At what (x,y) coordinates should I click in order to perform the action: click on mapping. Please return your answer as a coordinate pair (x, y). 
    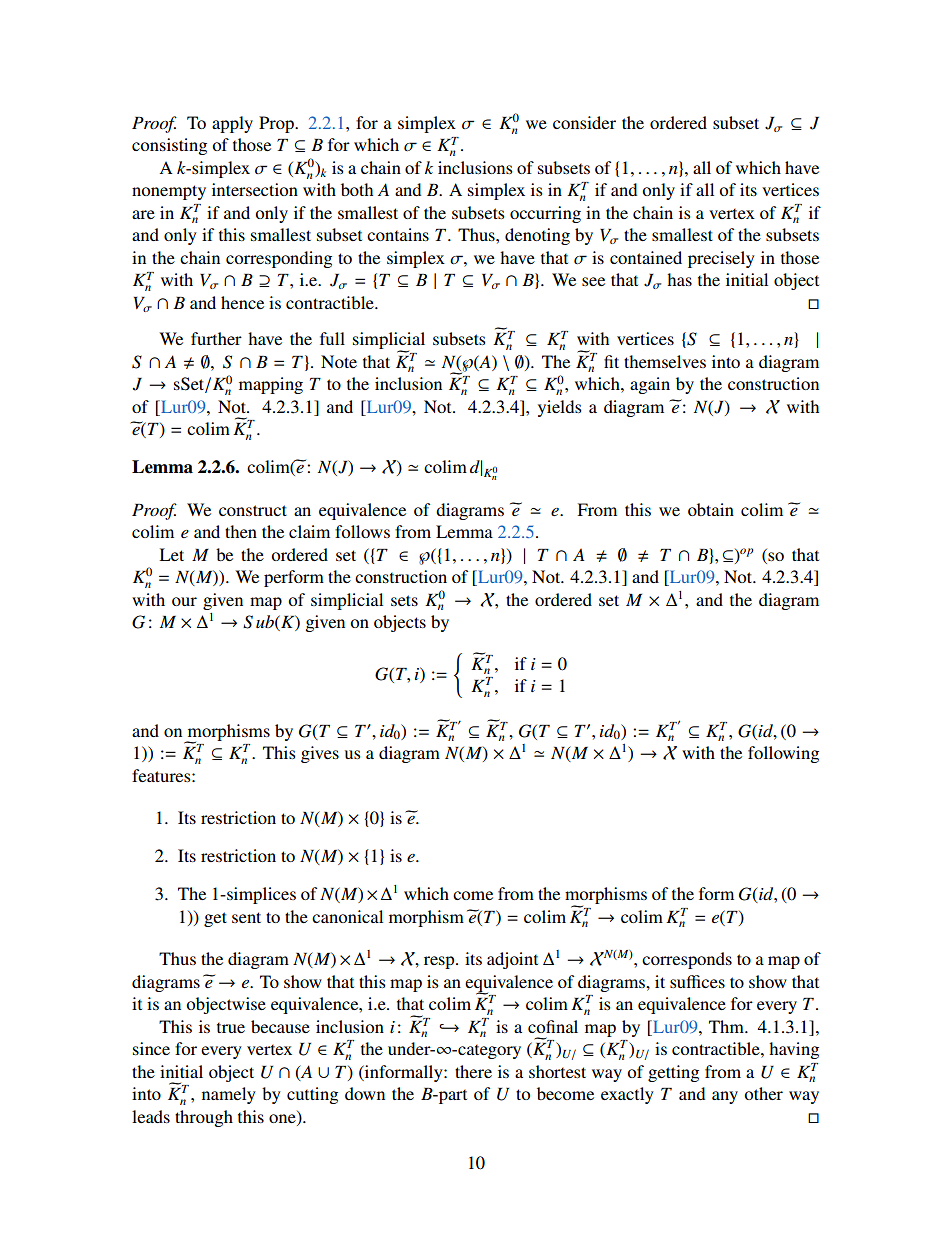
    Looking at the image, I should click on (271, 385).
